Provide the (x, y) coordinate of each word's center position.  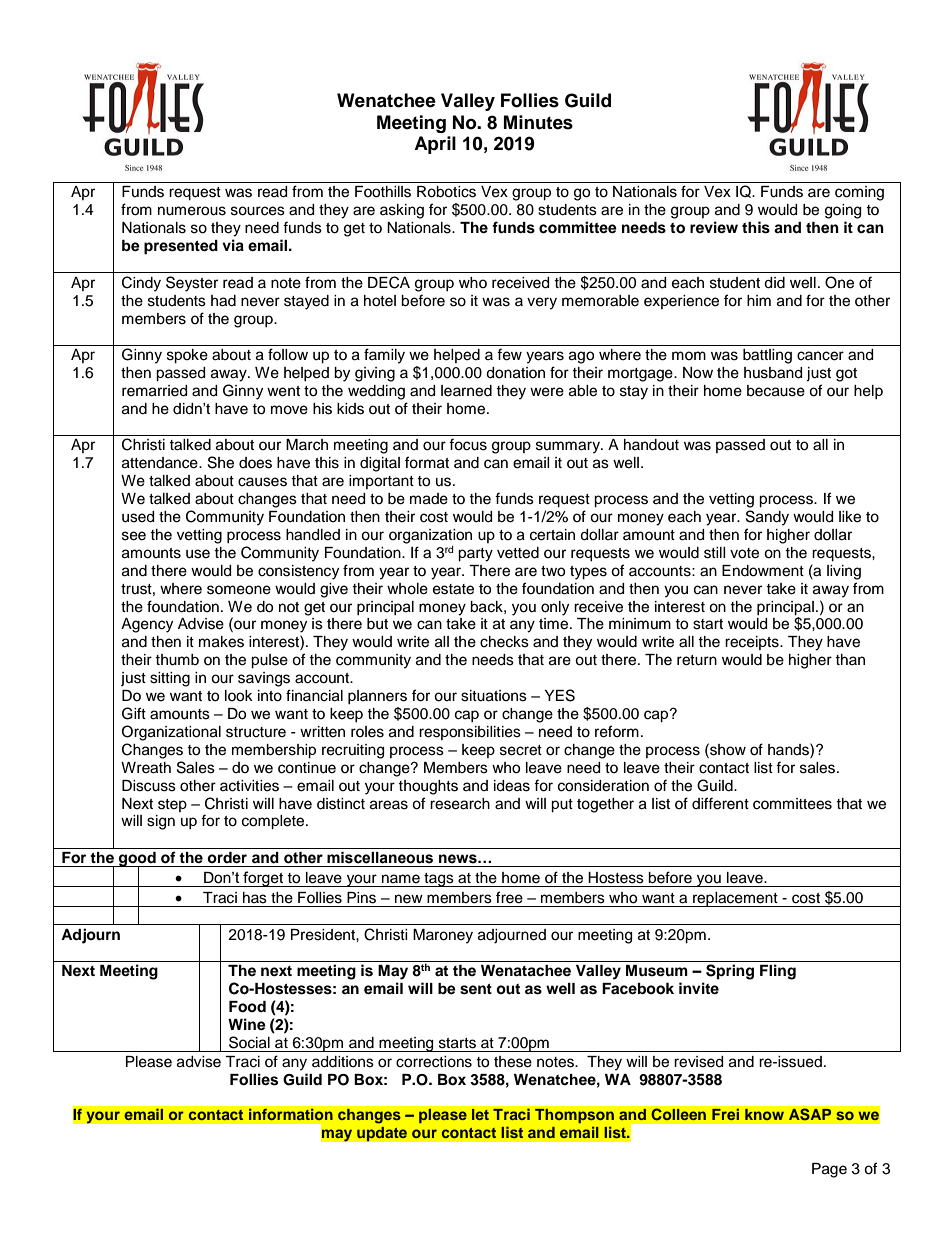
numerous (192, 211)
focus (468, 444)
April (435, 145)
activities (249, 786)
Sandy (767, 518)
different (720, 803)
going (843, 211)
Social (249, 1042)
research (460, 804)
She (221, 462)
